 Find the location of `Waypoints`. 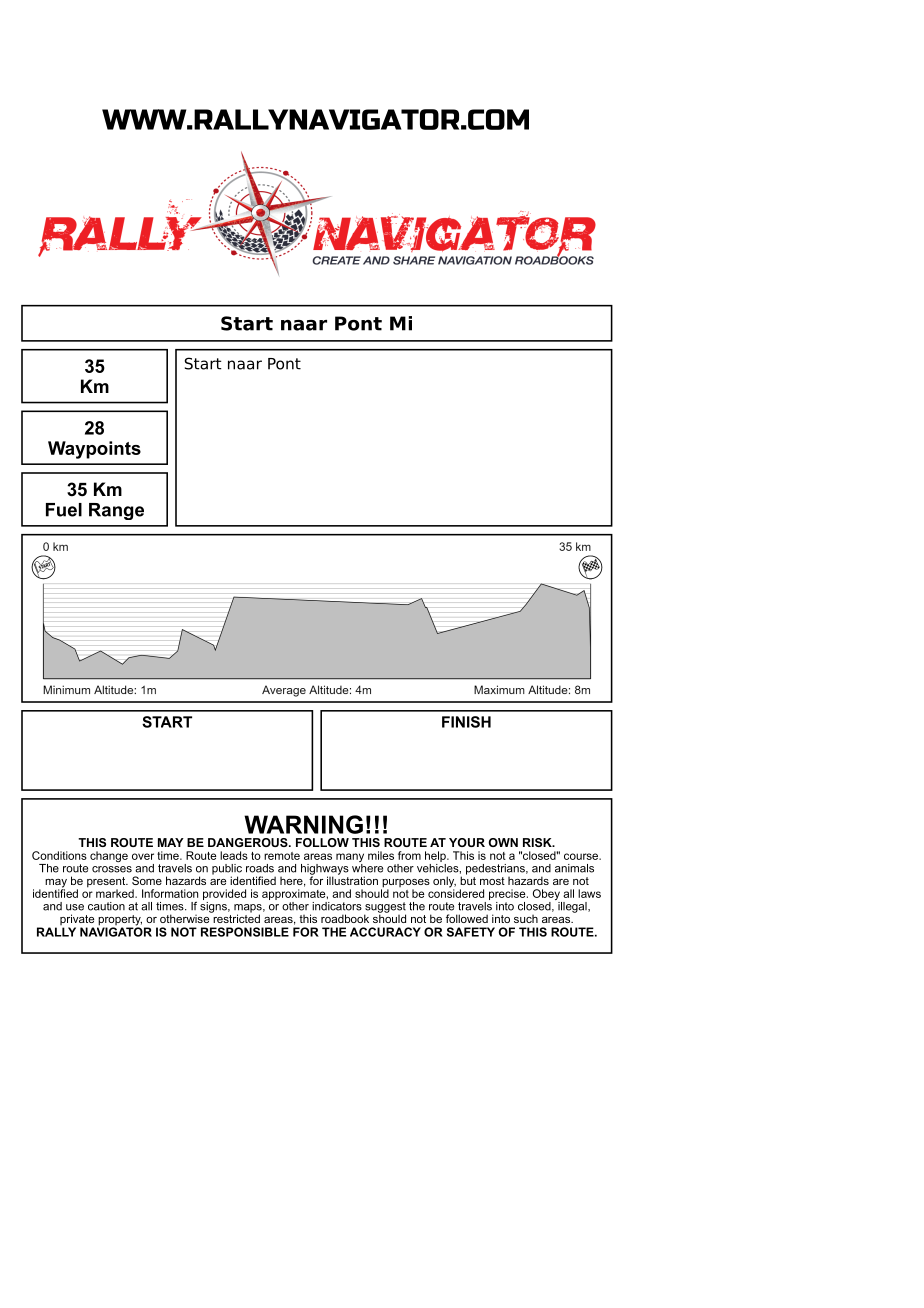

Waypoints is located at coordinates (94, 450).
